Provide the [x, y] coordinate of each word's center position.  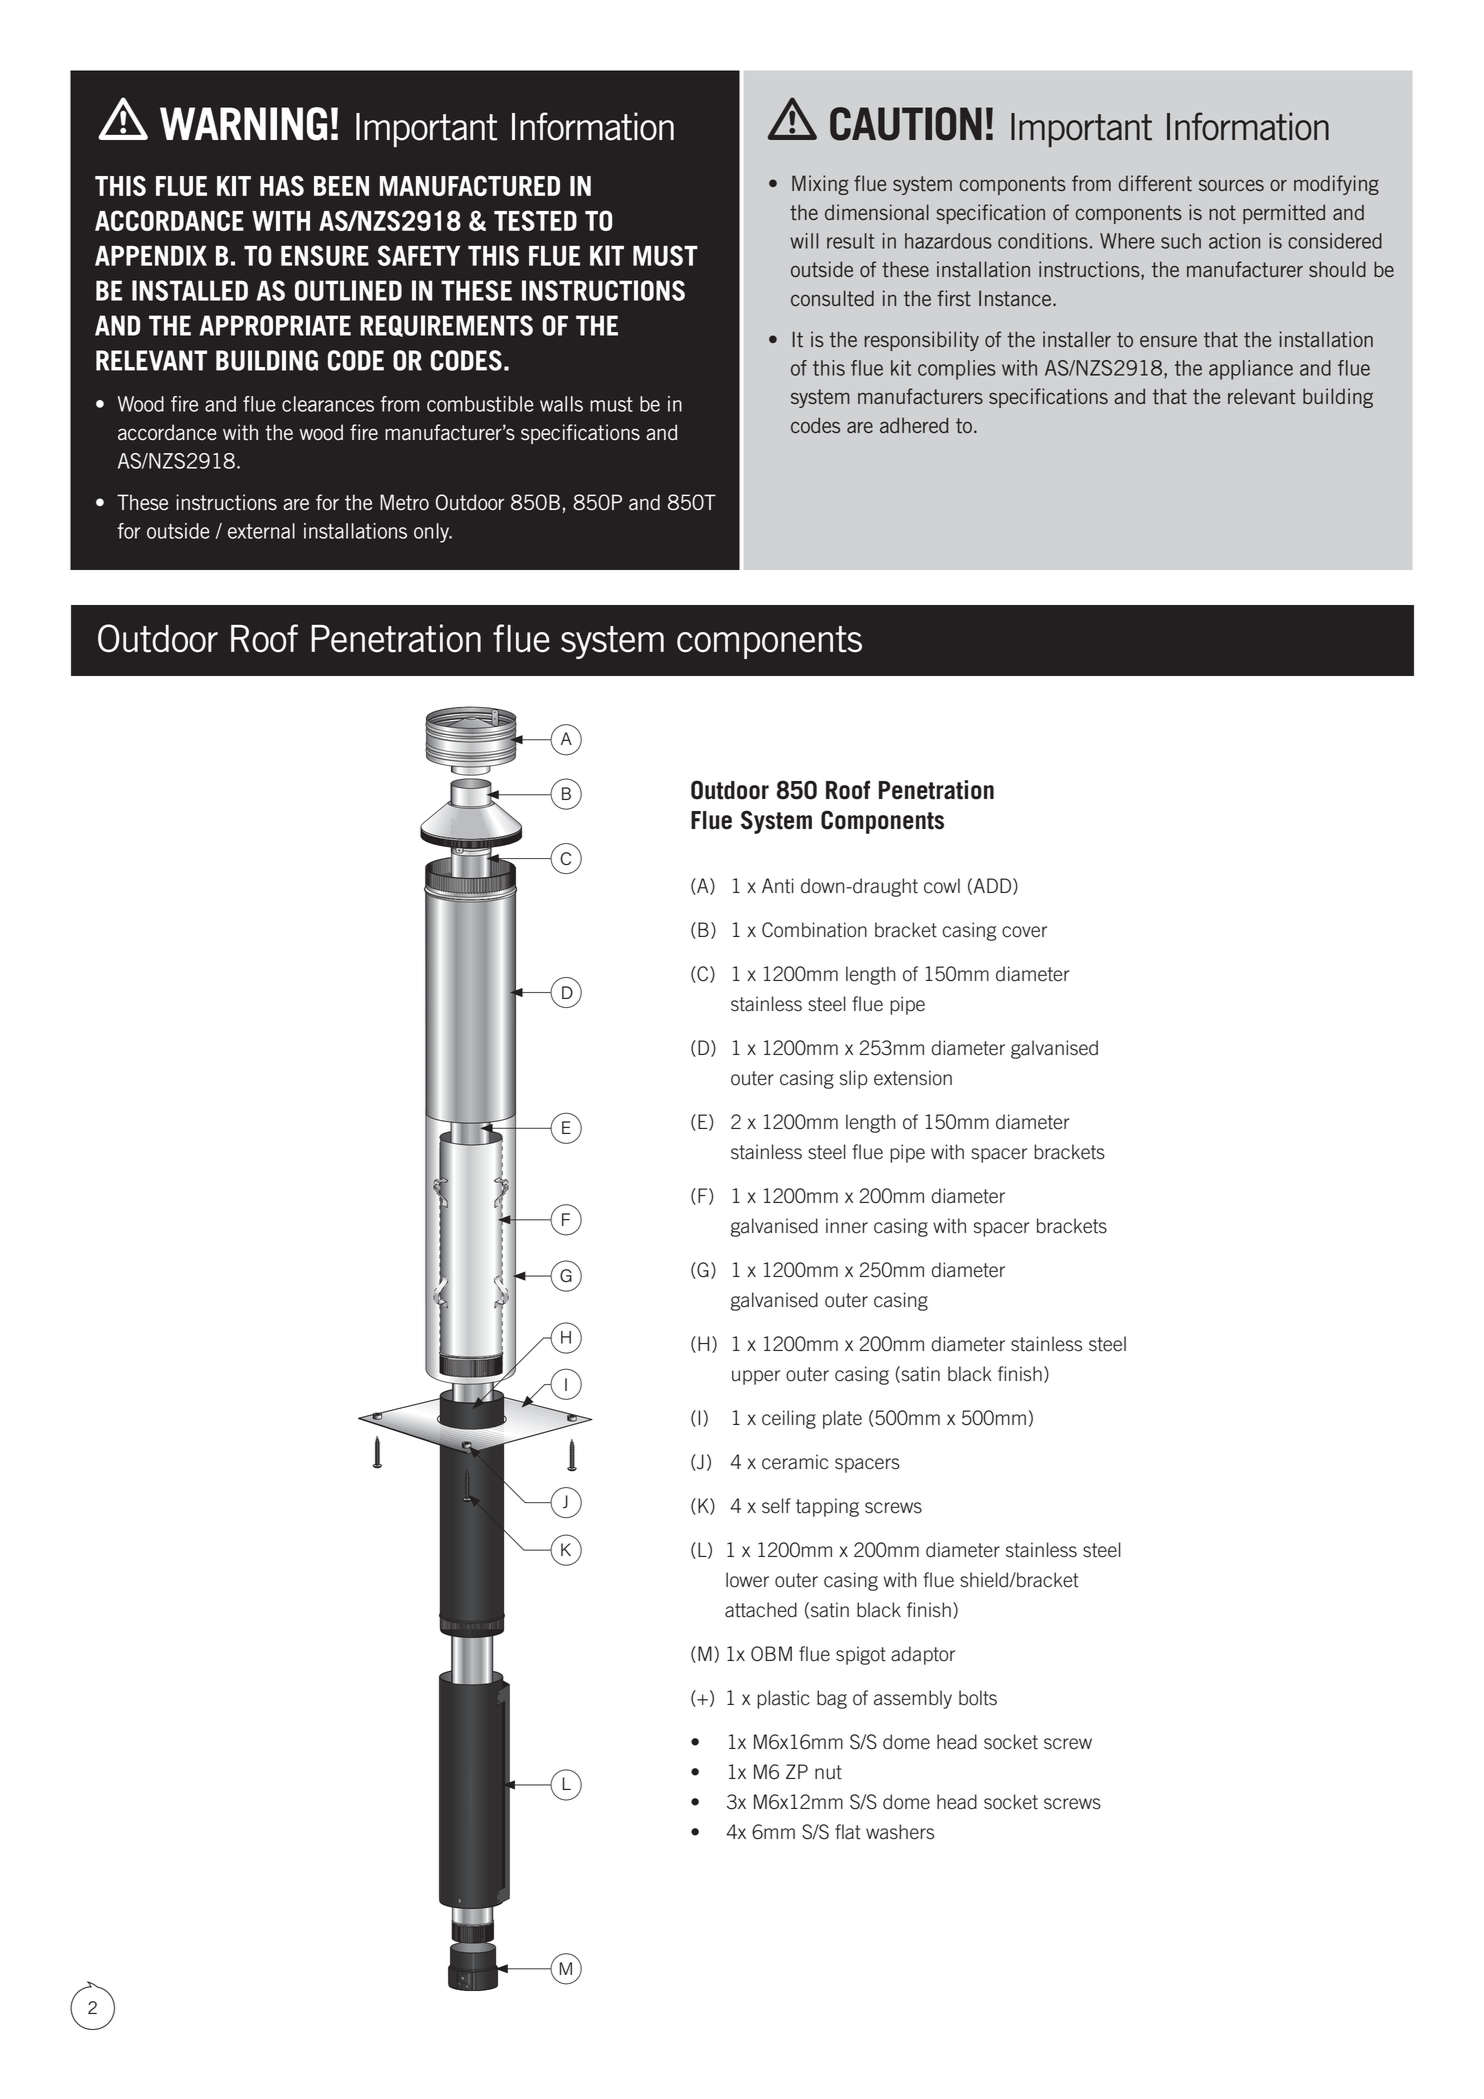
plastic [783, 1699]
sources [1231, 185]
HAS [282, 185]
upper [756, 1377]
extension [913, 1078]
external [261, 531]
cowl [942, 886]
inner [847, 1226]
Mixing [820, 185]
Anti [778, 886]
